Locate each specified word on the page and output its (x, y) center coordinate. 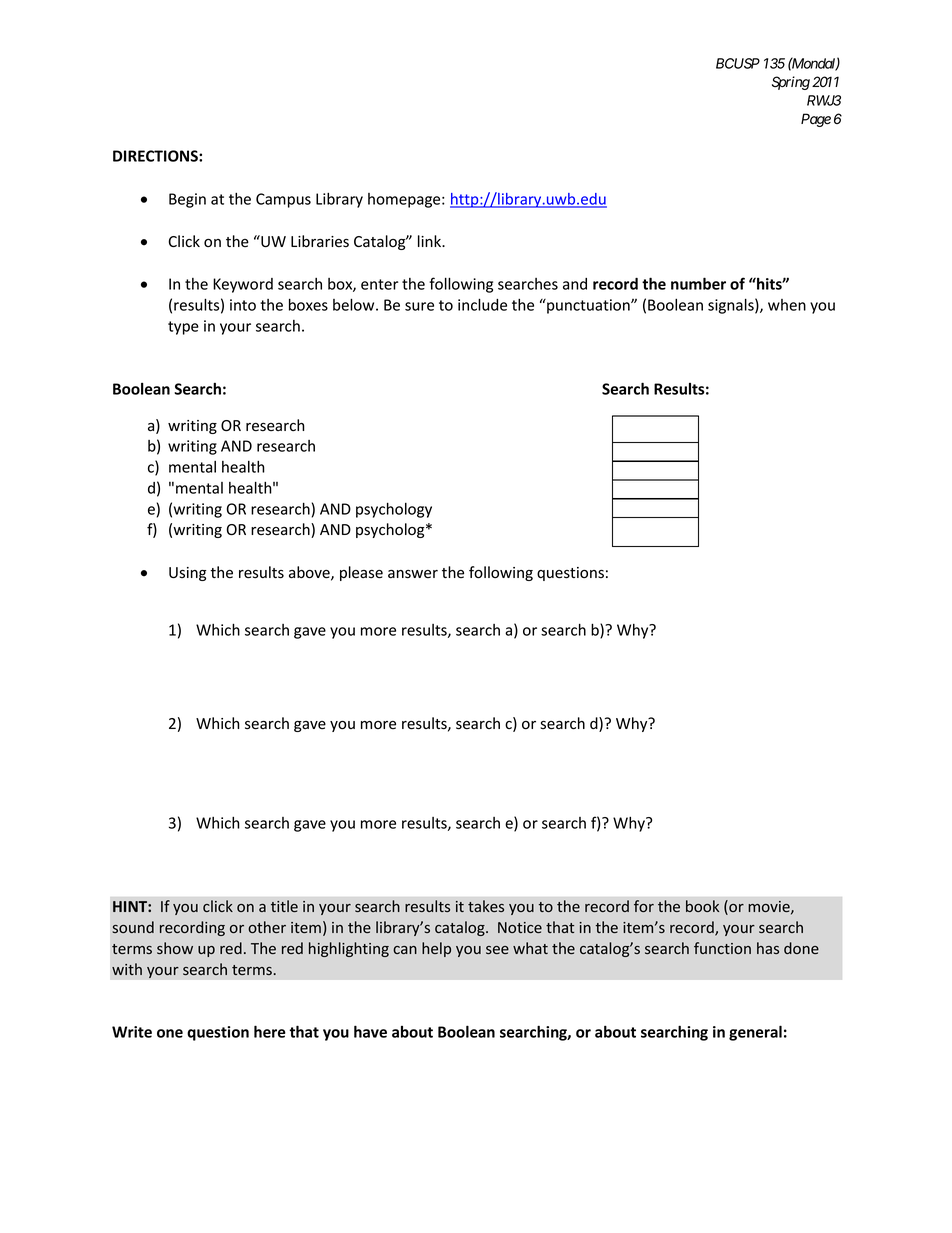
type (183, 328)
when (787, 305)
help (436, 949)
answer (413, 574)
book (702, 906)
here (270, 1031)
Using (187, 574)
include (482, 304)
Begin (187, 200)
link (431, 241)
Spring (791, 83)
